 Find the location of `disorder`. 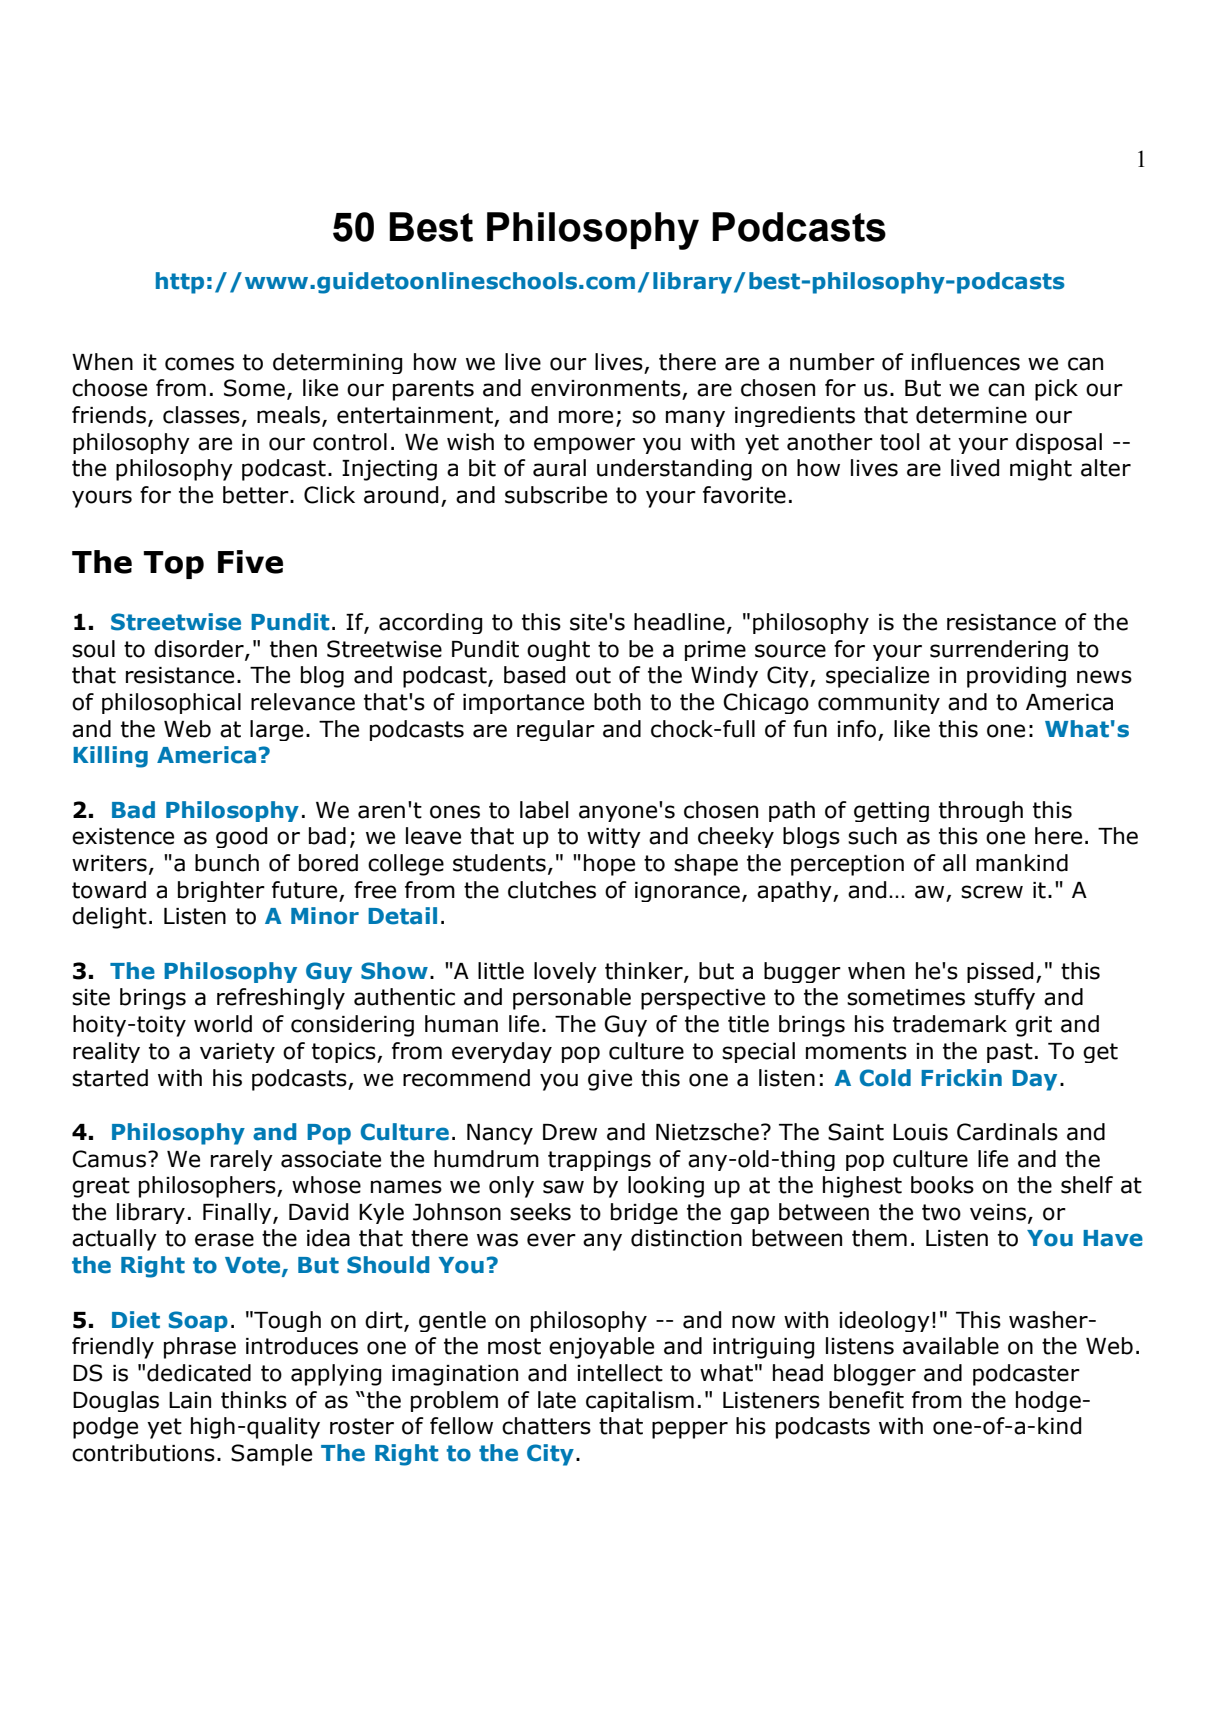

disorder is located at coordinates (200, 650).
